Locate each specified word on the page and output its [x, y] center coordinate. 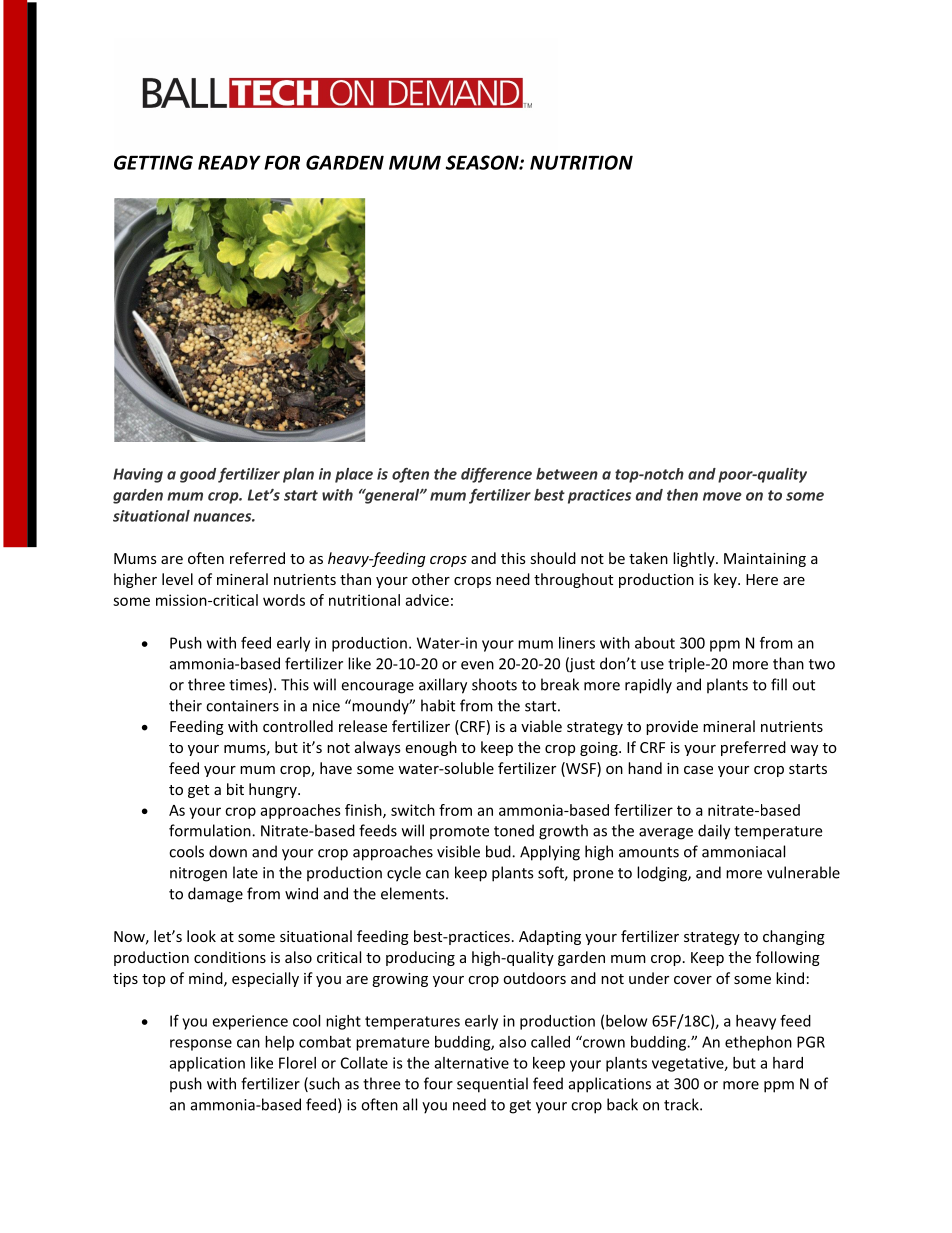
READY [229, 162]
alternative [472, 1063]
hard [788, 1063]
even [477, 665]
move [722, 496]
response [201, 1045]
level [177, 579]
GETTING [153, 162]
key [726, 580]
